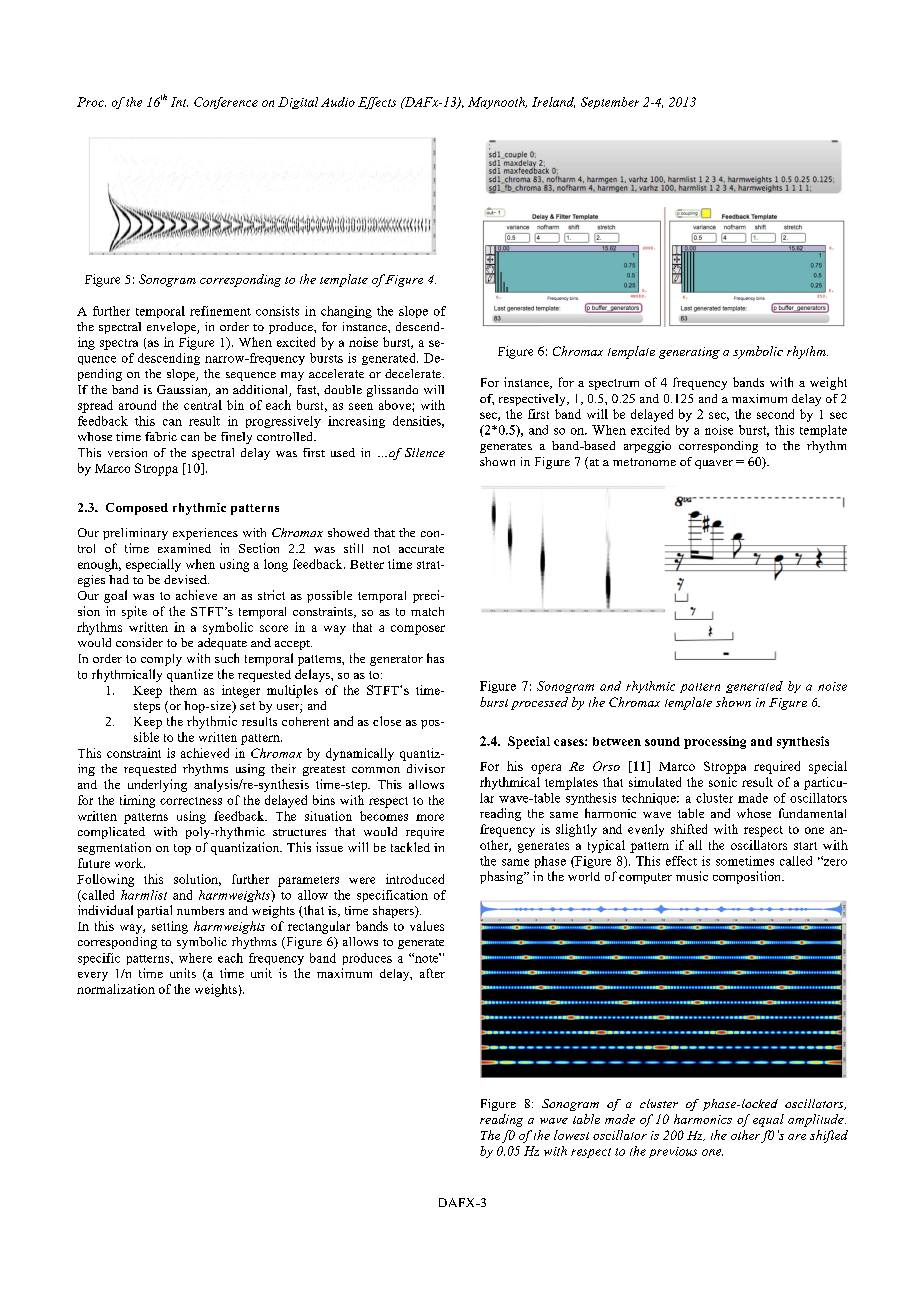 The width and height of the image is (924, 1308). Describe the element at coordinates (197, 880) in the image. I see `solution` at that location.
